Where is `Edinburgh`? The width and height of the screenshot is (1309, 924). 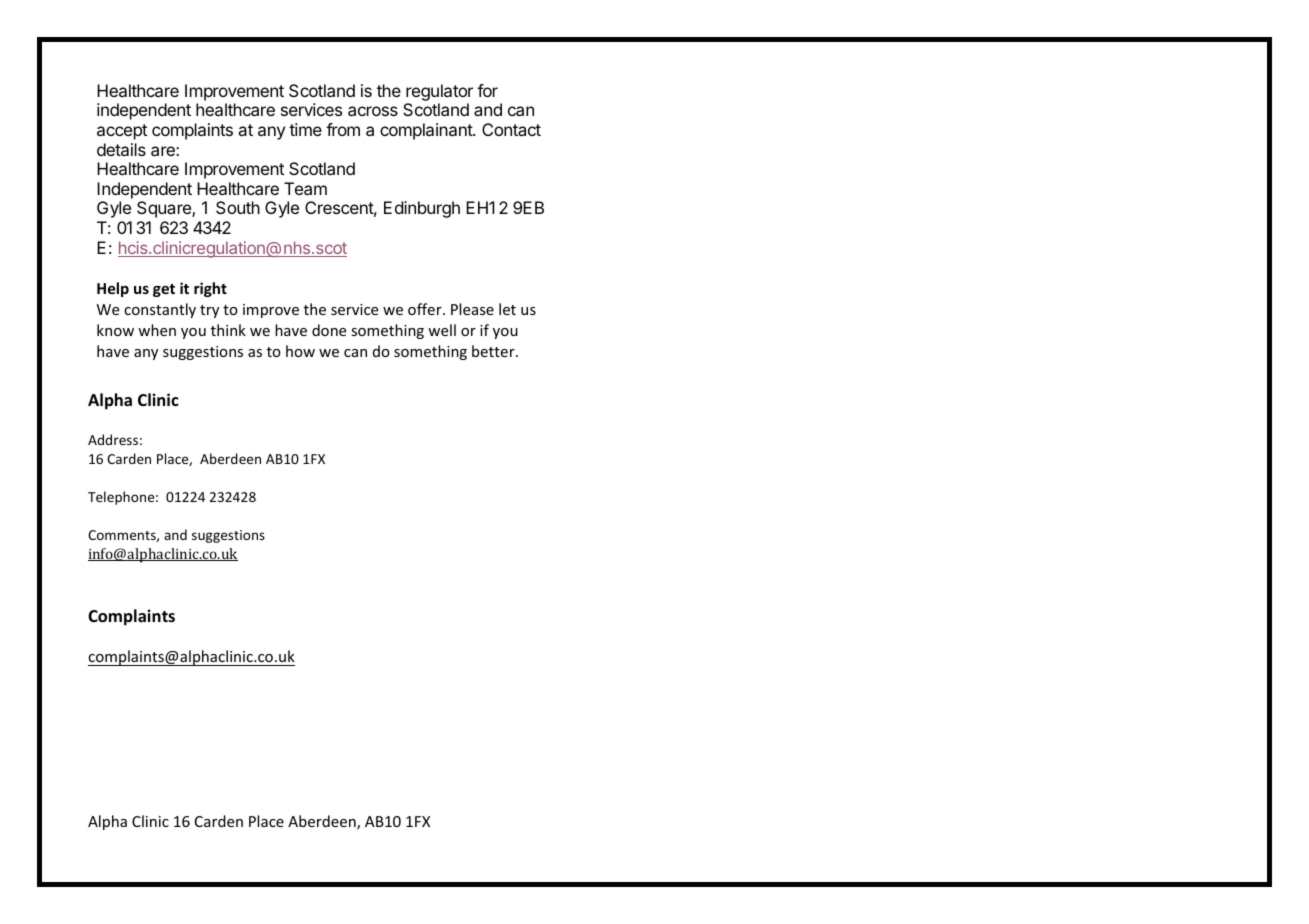
Edinburgh is located at coordinates (422, 209).
